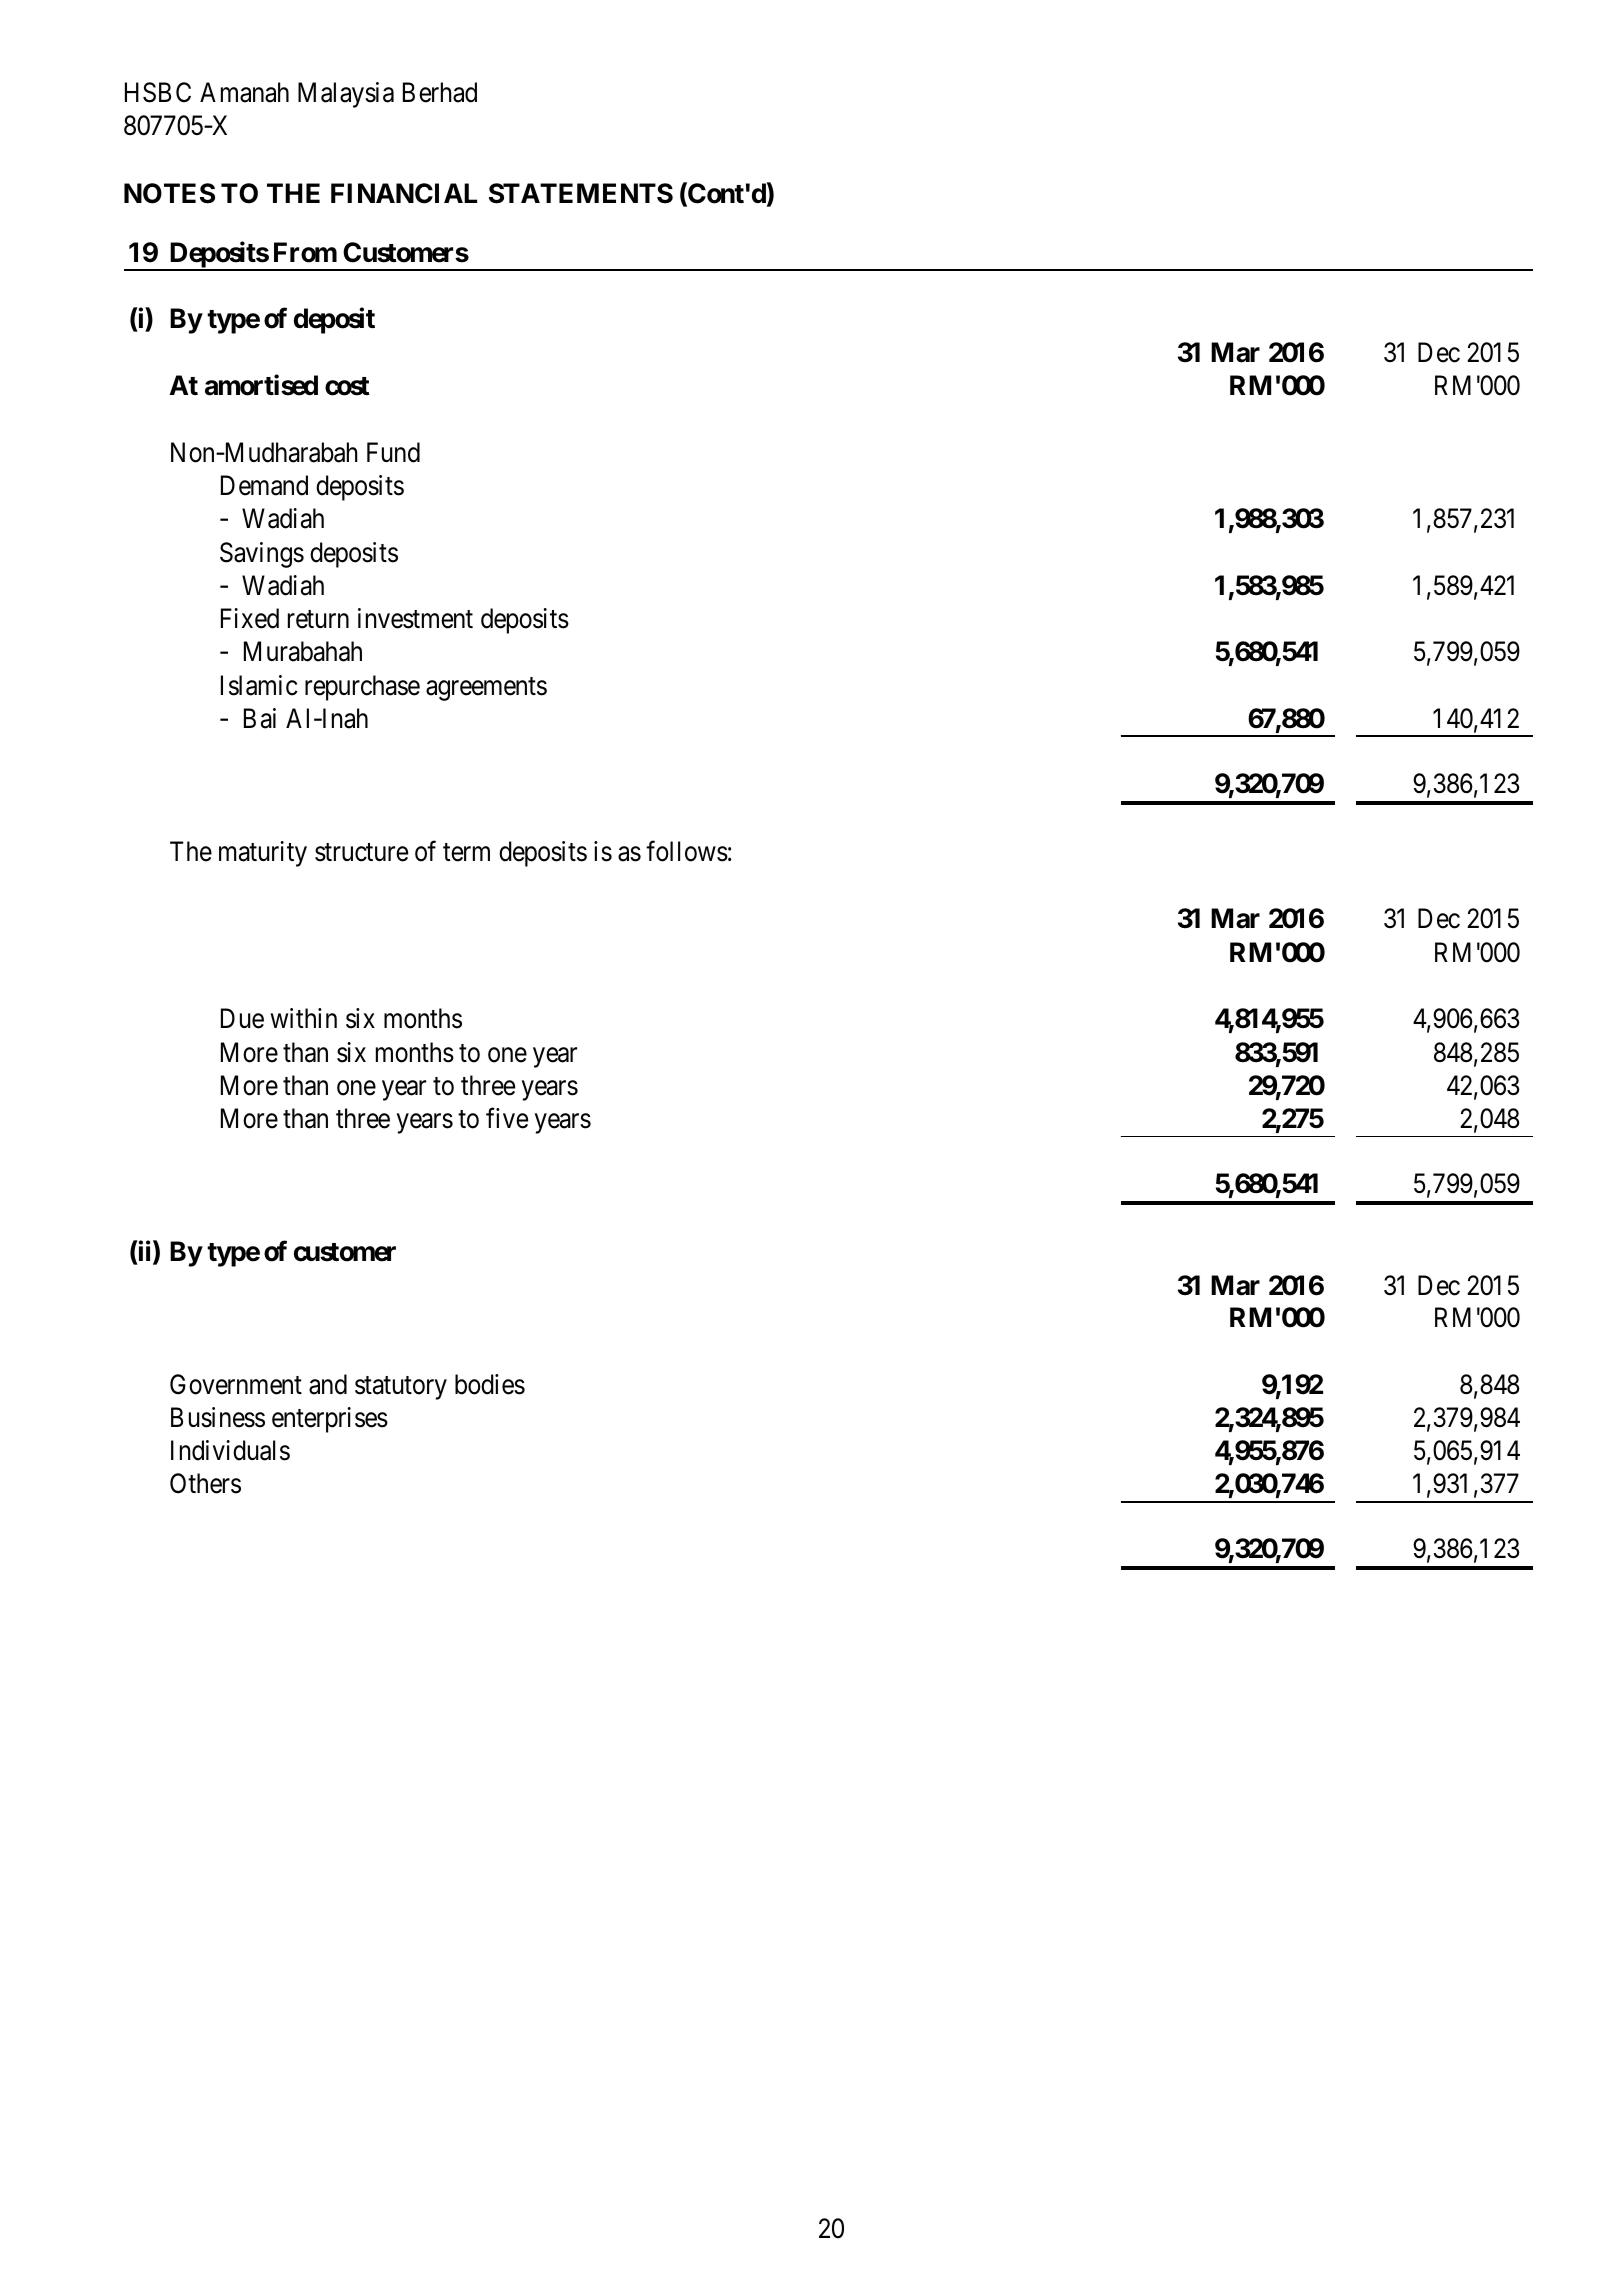  Describe the element at coordinates (303, 1018) in the document. I see `within` at that location.
